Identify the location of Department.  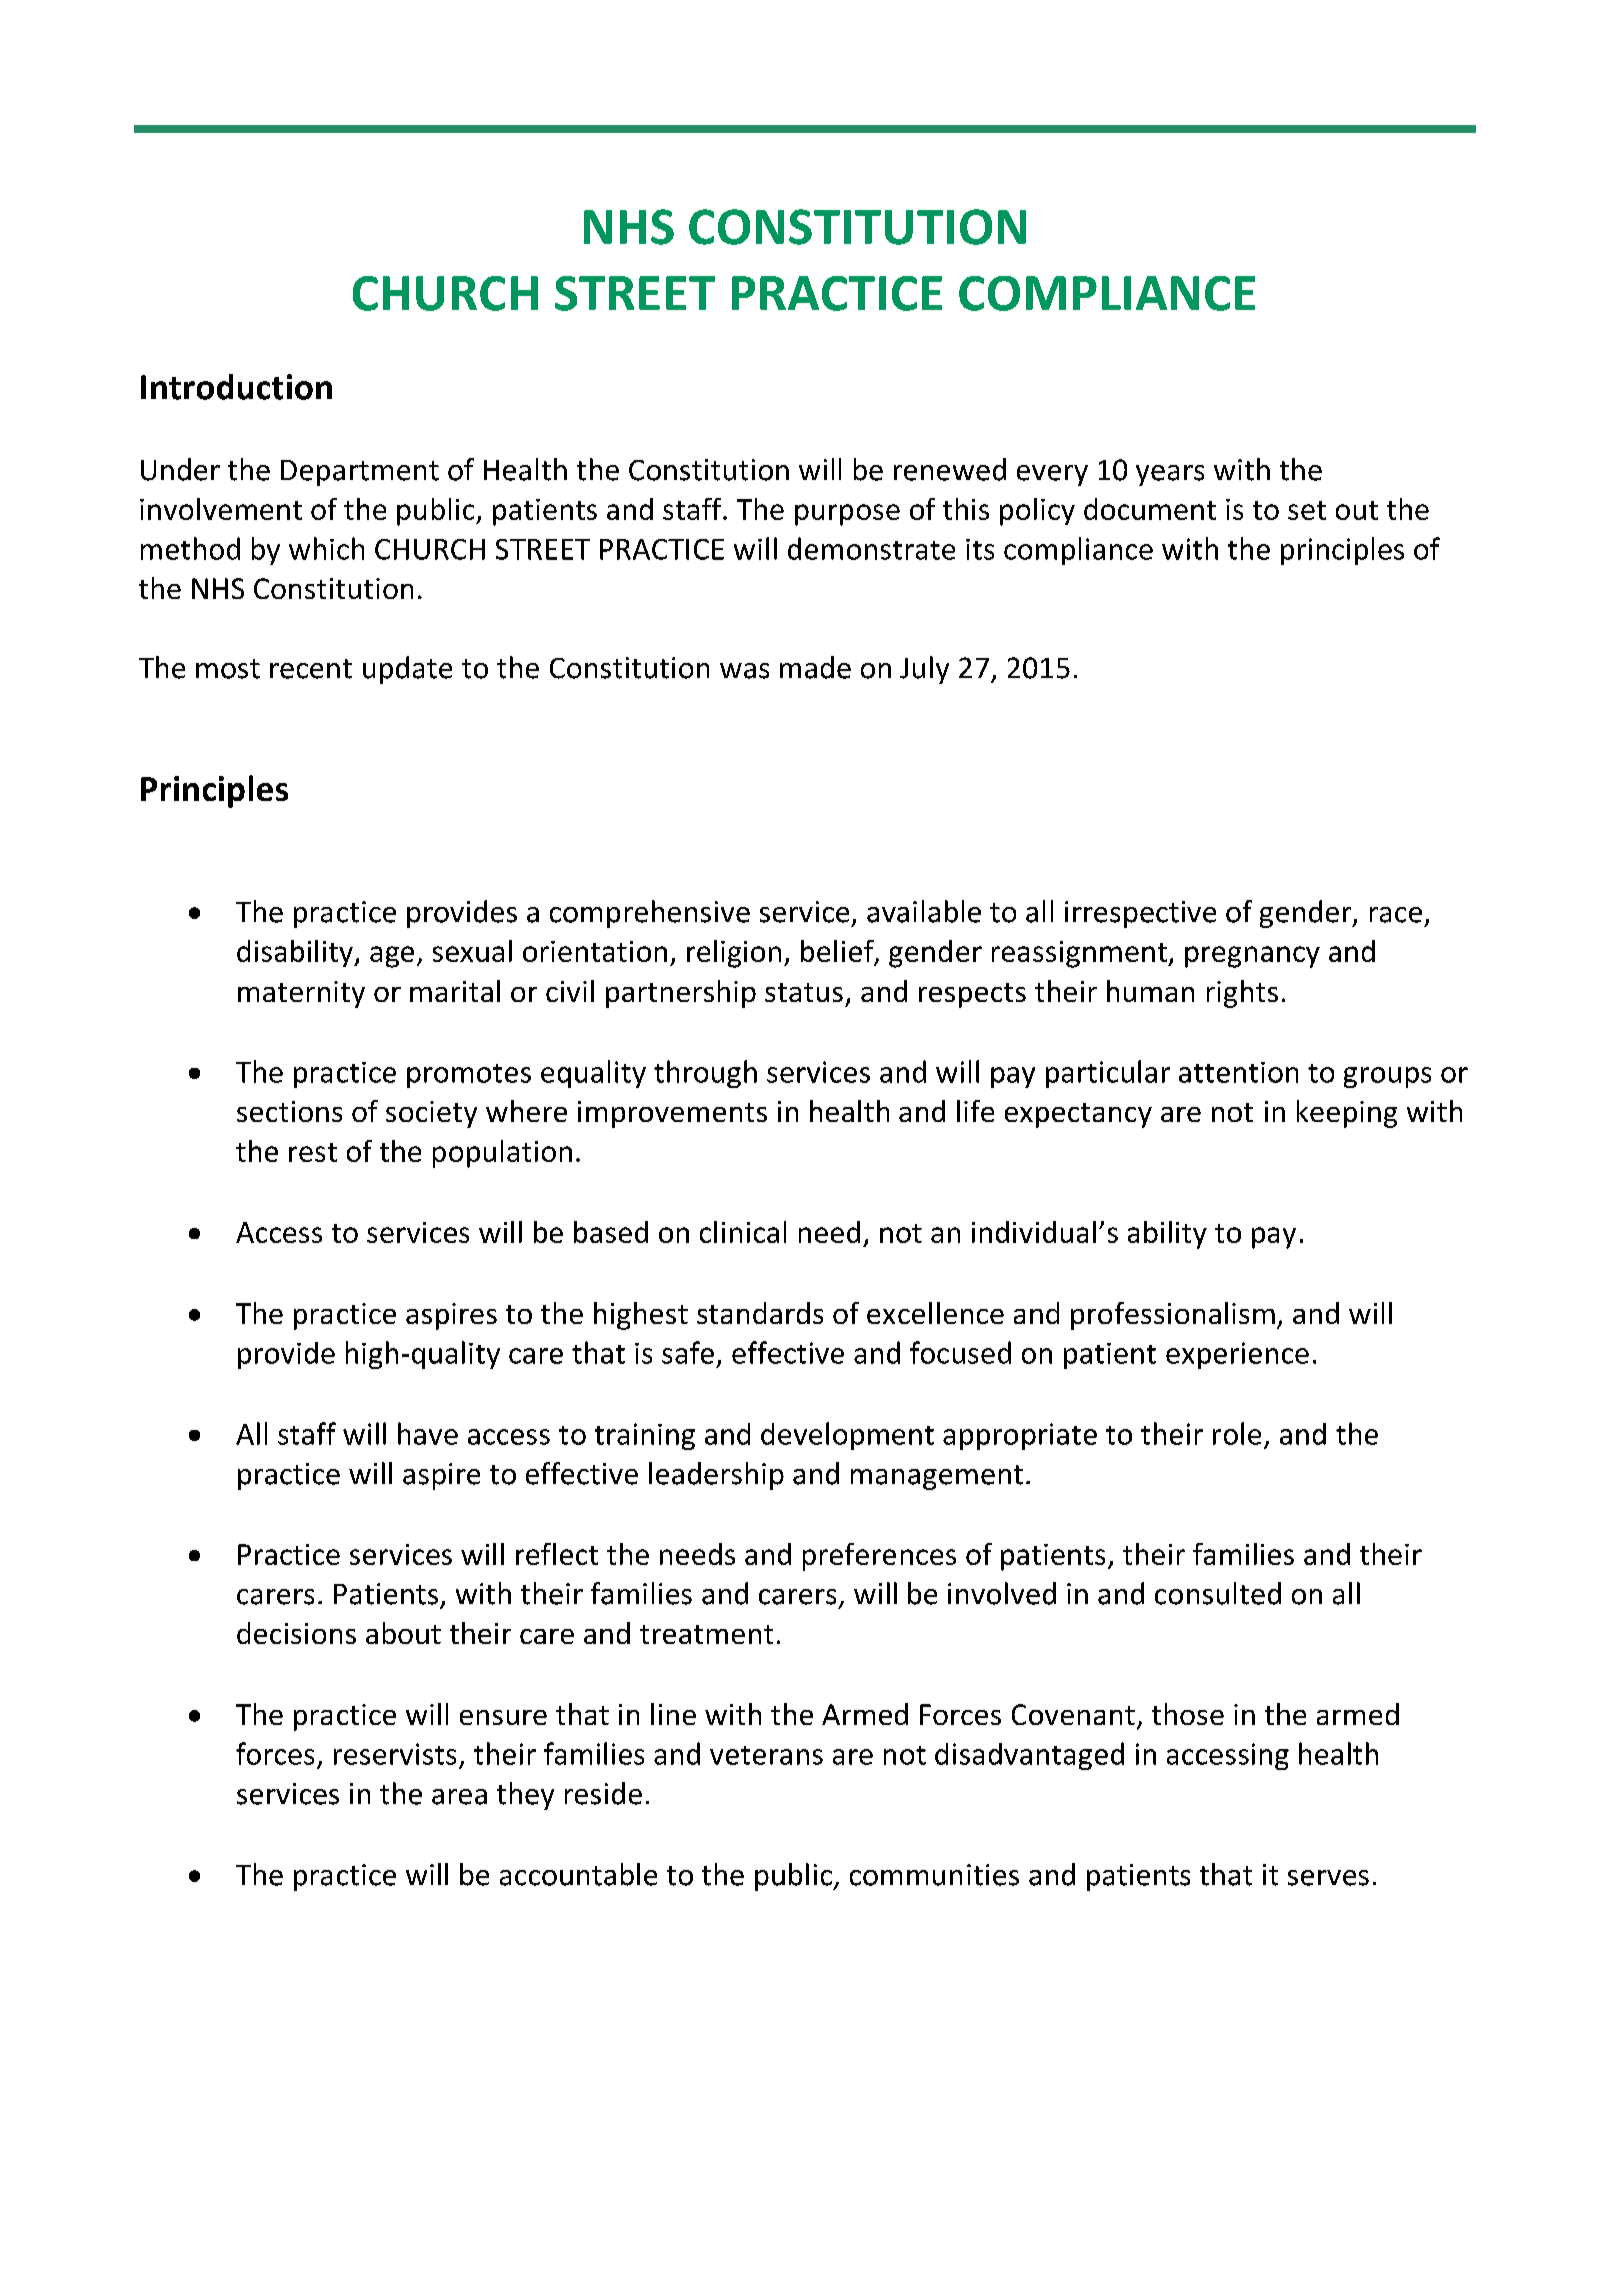
(360, 473).
